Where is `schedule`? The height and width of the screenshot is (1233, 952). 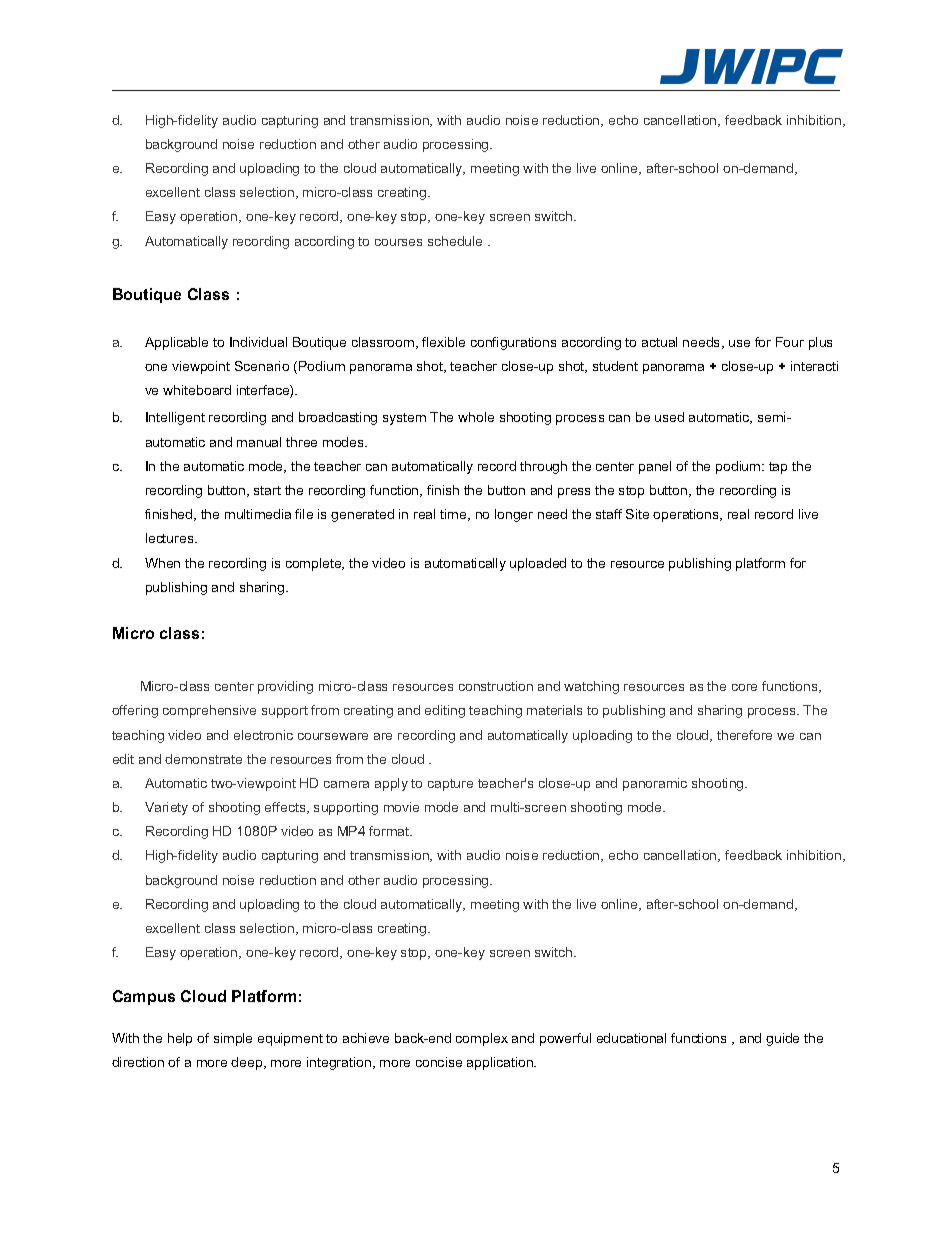
schedule is located at coordinates (455, 241).
